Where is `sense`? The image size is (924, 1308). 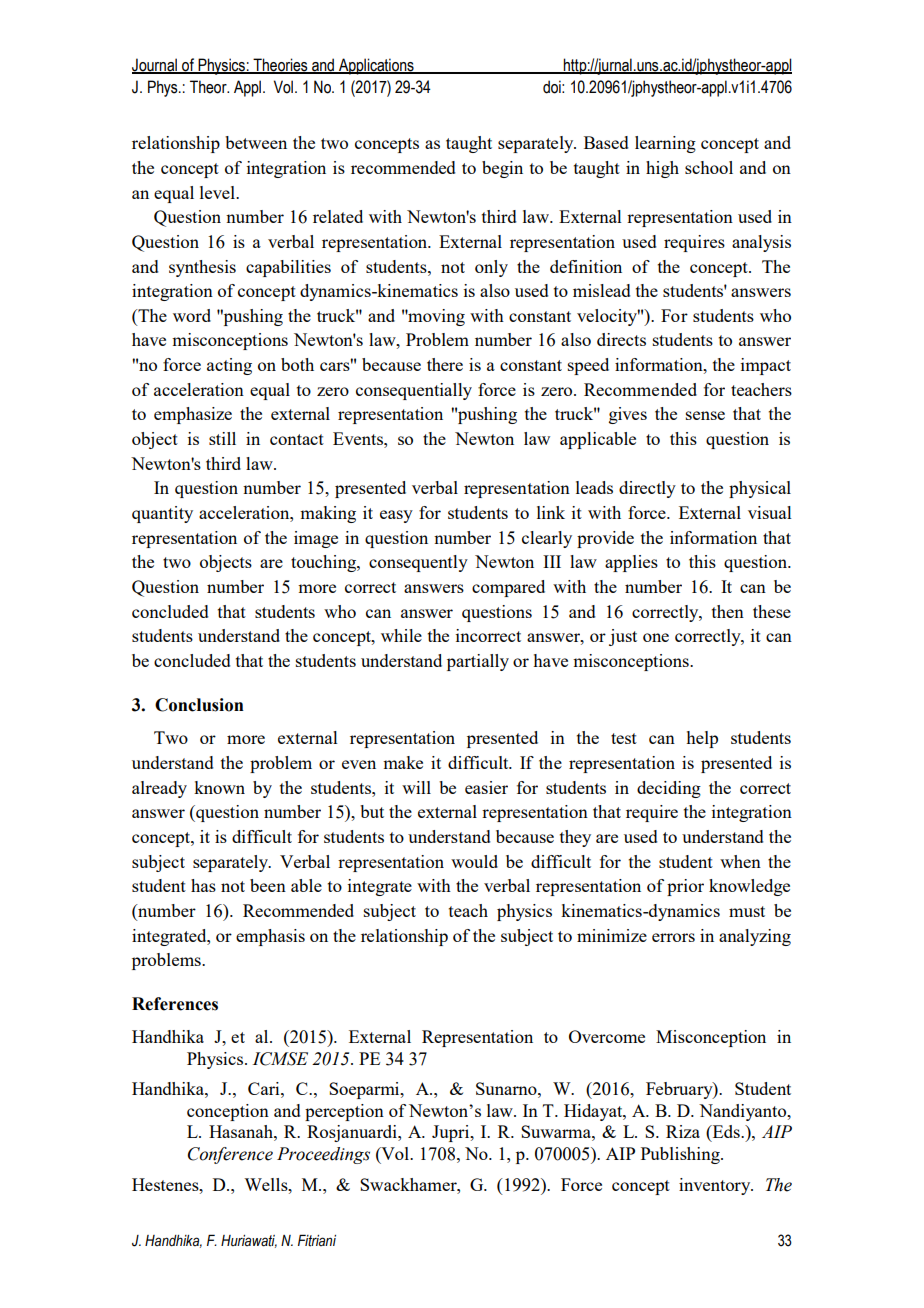 sense is located at coordinates (705, 415).
